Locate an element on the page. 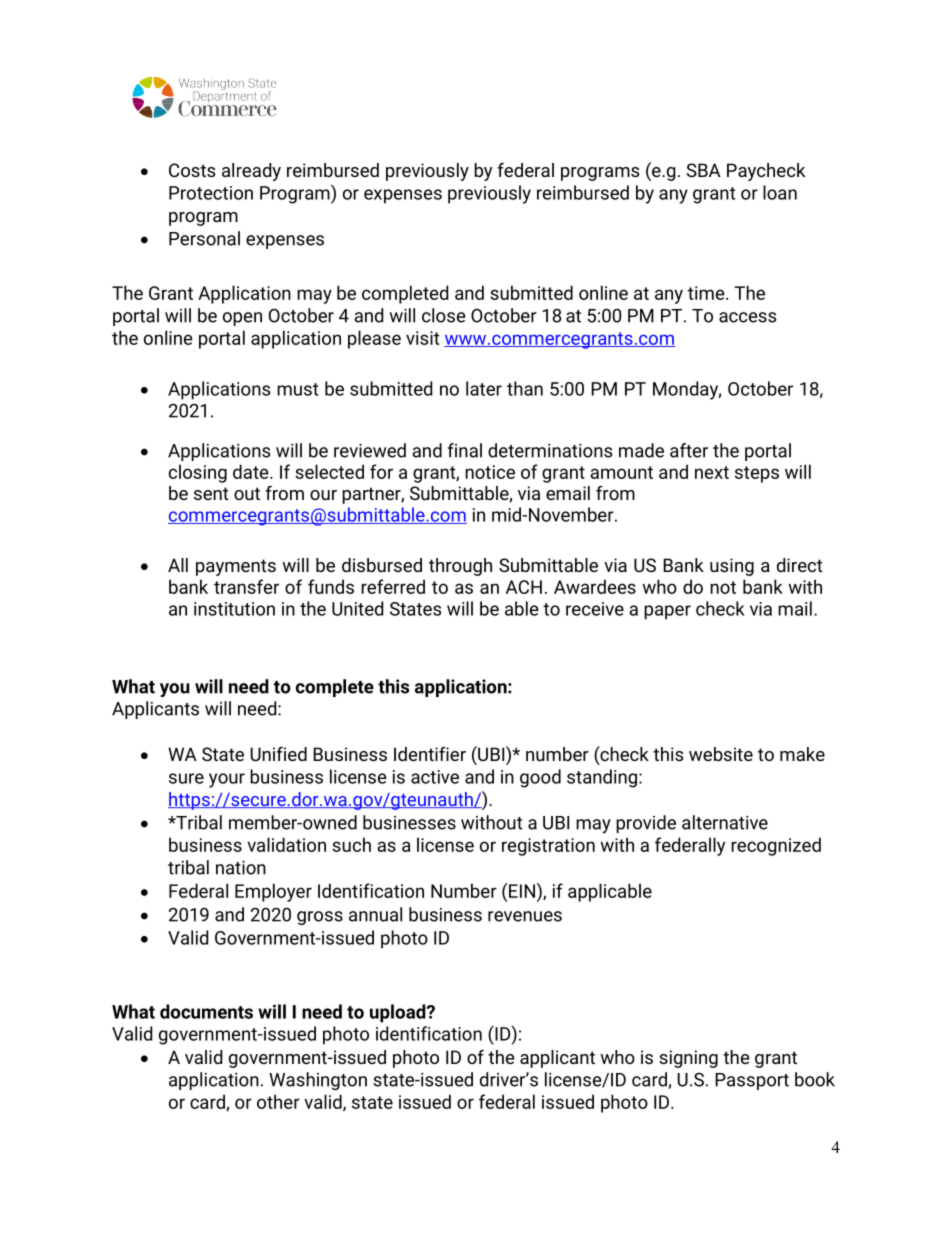 This page has height=1233, width=952. later is located at coordinates (484, 388).
